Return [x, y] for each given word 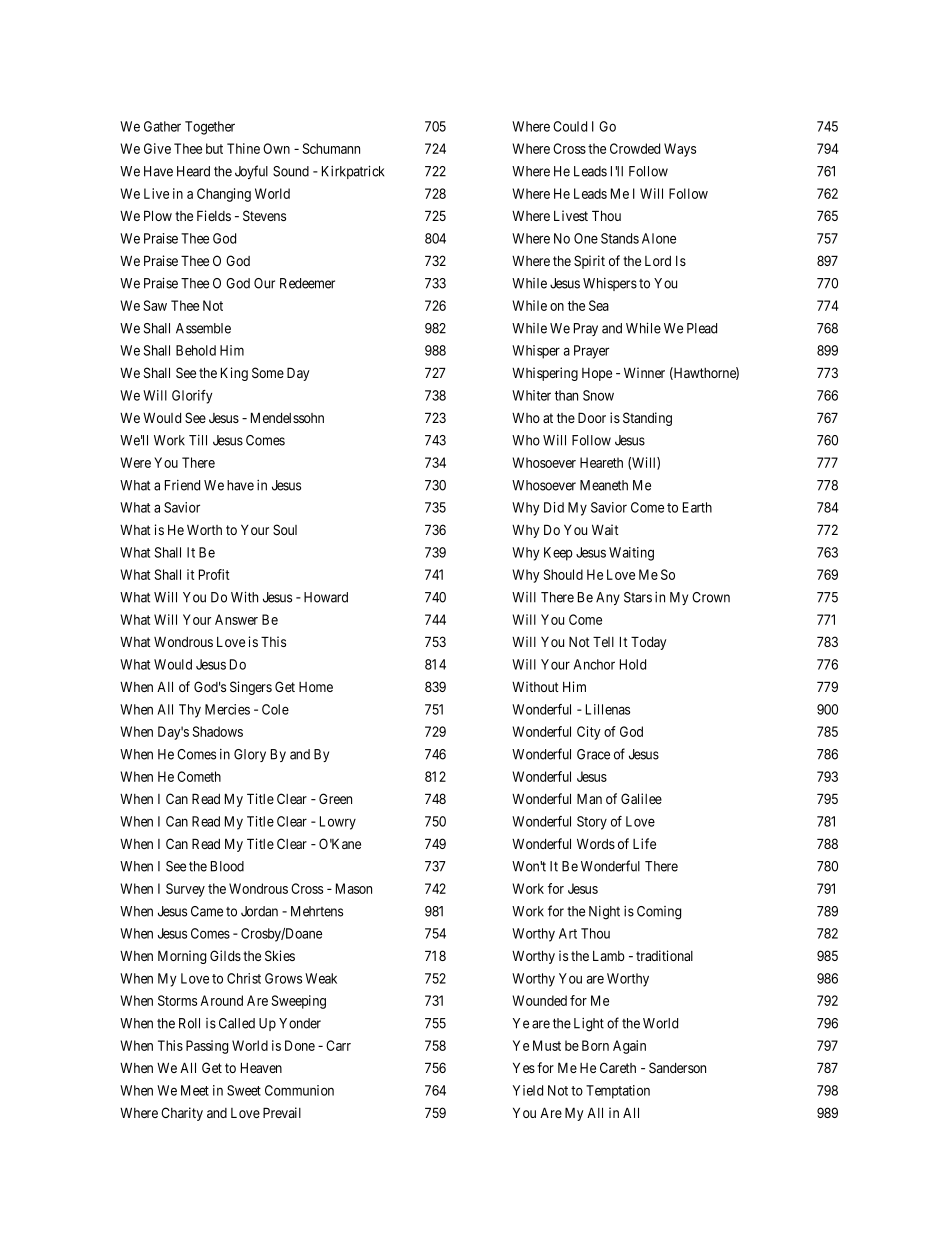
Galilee [641, 798]
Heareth [601, 462]
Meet [195, 1090]
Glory [250, 755]
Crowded [635, 148]
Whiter [531, 395]
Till [198, 440]
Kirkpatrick [353, 172]
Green [335, 798]
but [214, 148]
